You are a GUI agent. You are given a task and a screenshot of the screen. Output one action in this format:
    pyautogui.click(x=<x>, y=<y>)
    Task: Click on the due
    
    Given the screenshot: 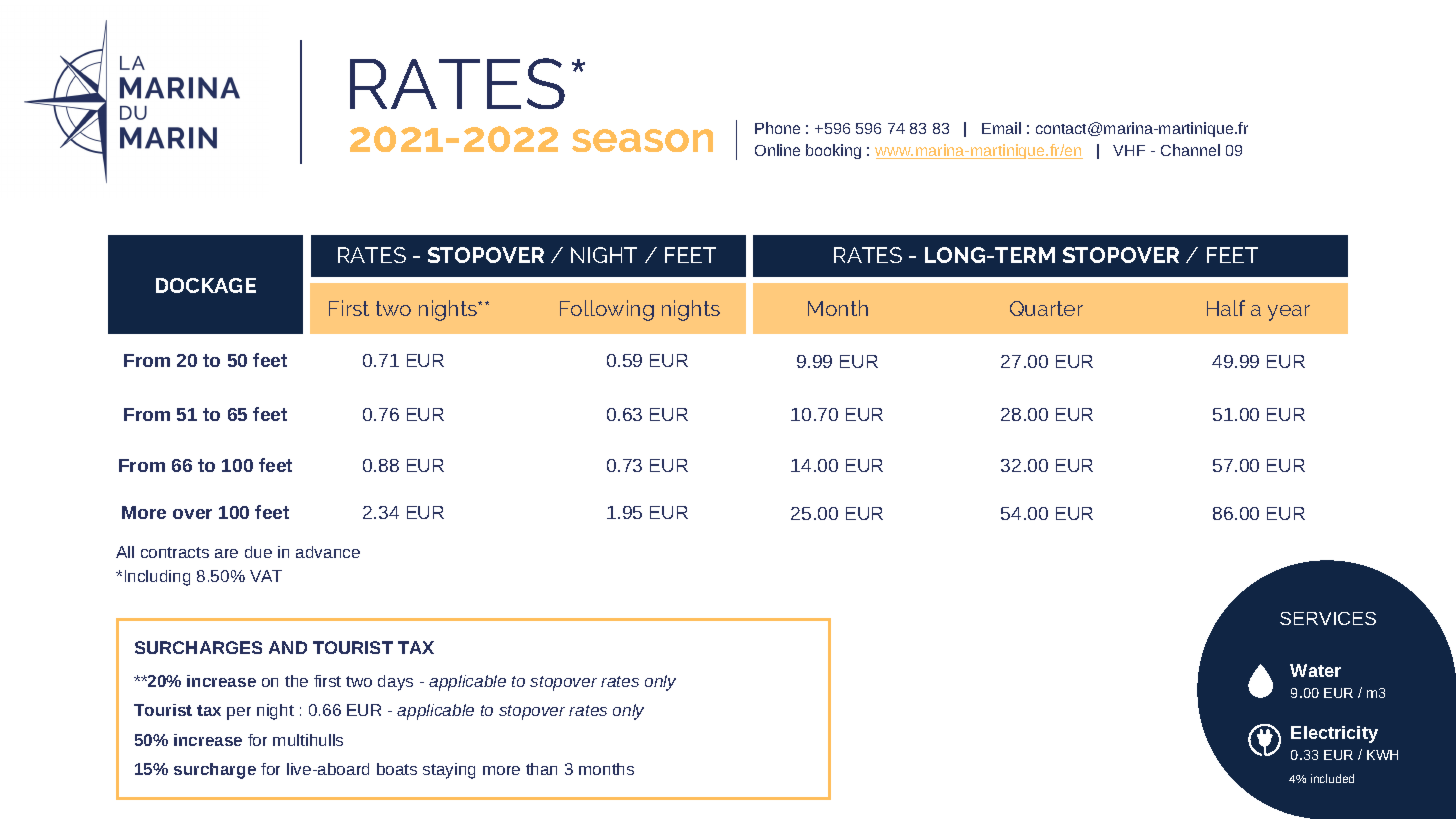 What is the action you would take?
    pyautogui.click(x=258, y=552)
